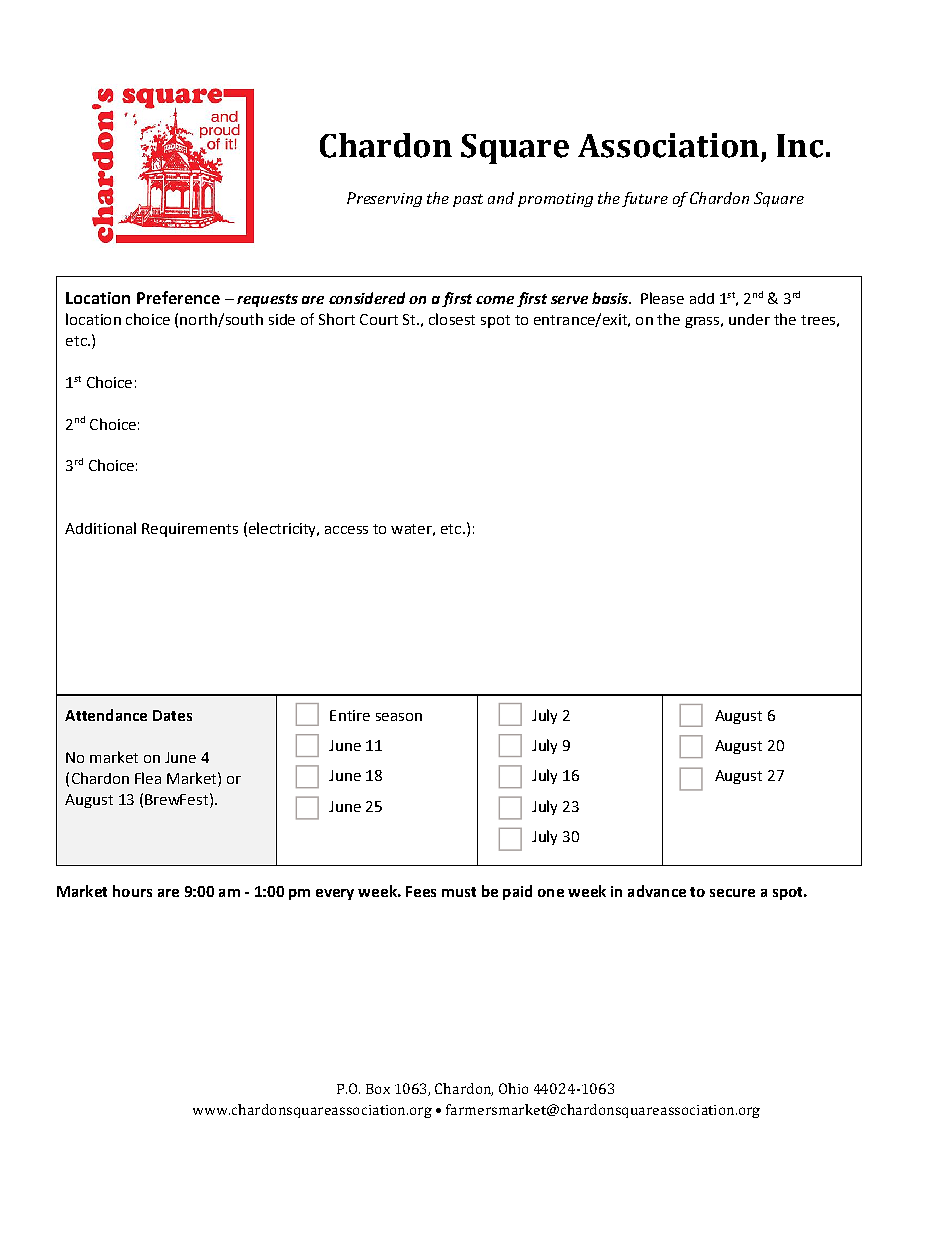 Image resolution: width=952 pixels, height=1233 pixels. Describe the element at coordinates (178, 297) in the image. I see `Preference` at that location.
